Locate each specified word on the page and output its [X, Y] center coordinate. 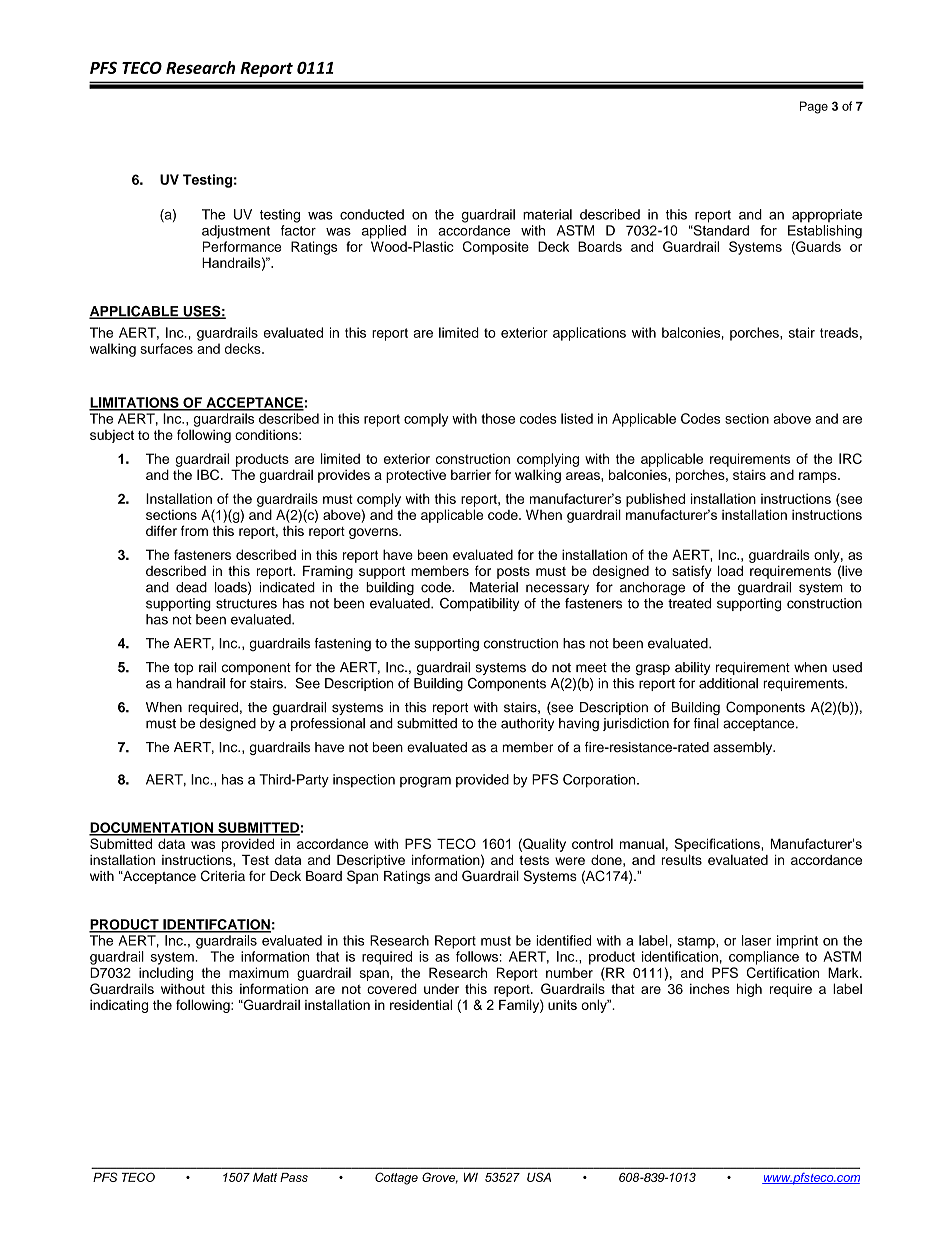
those [498, 418]
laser [756, 940]
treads [839, 332]
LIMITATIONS [135, 403]
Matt [265, 1177]
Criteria [223, 876]
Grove [440, 1178]
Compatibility [479, 604]
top [183, 669]
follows [477, 956]
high [749, 990]
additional [728, 683]
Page [814, 107]
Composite [496, 248]
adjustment [236, 232]
